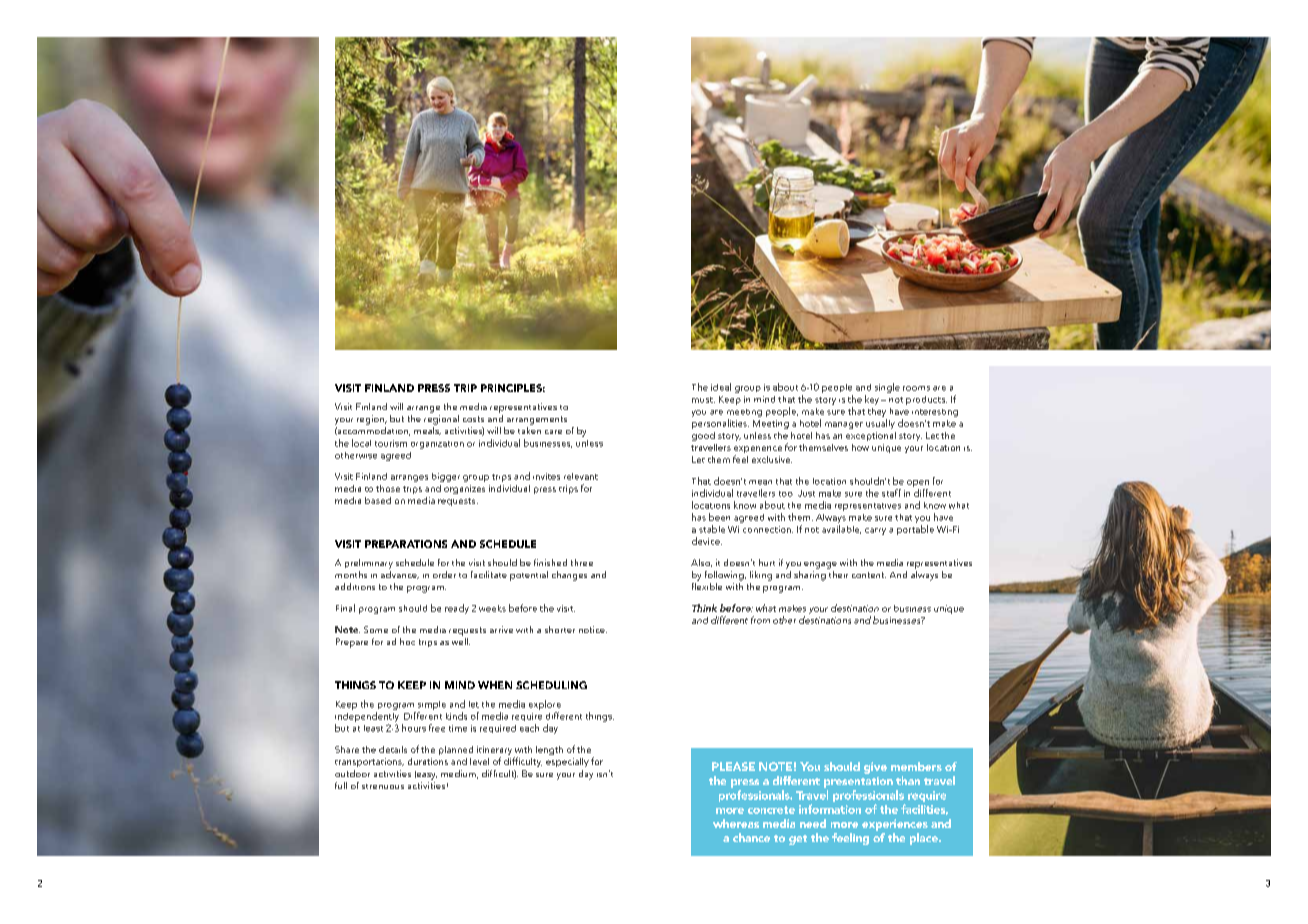  Describe the element at coordinates (414, 728) in the screenshot. I see `hours` at that location.
